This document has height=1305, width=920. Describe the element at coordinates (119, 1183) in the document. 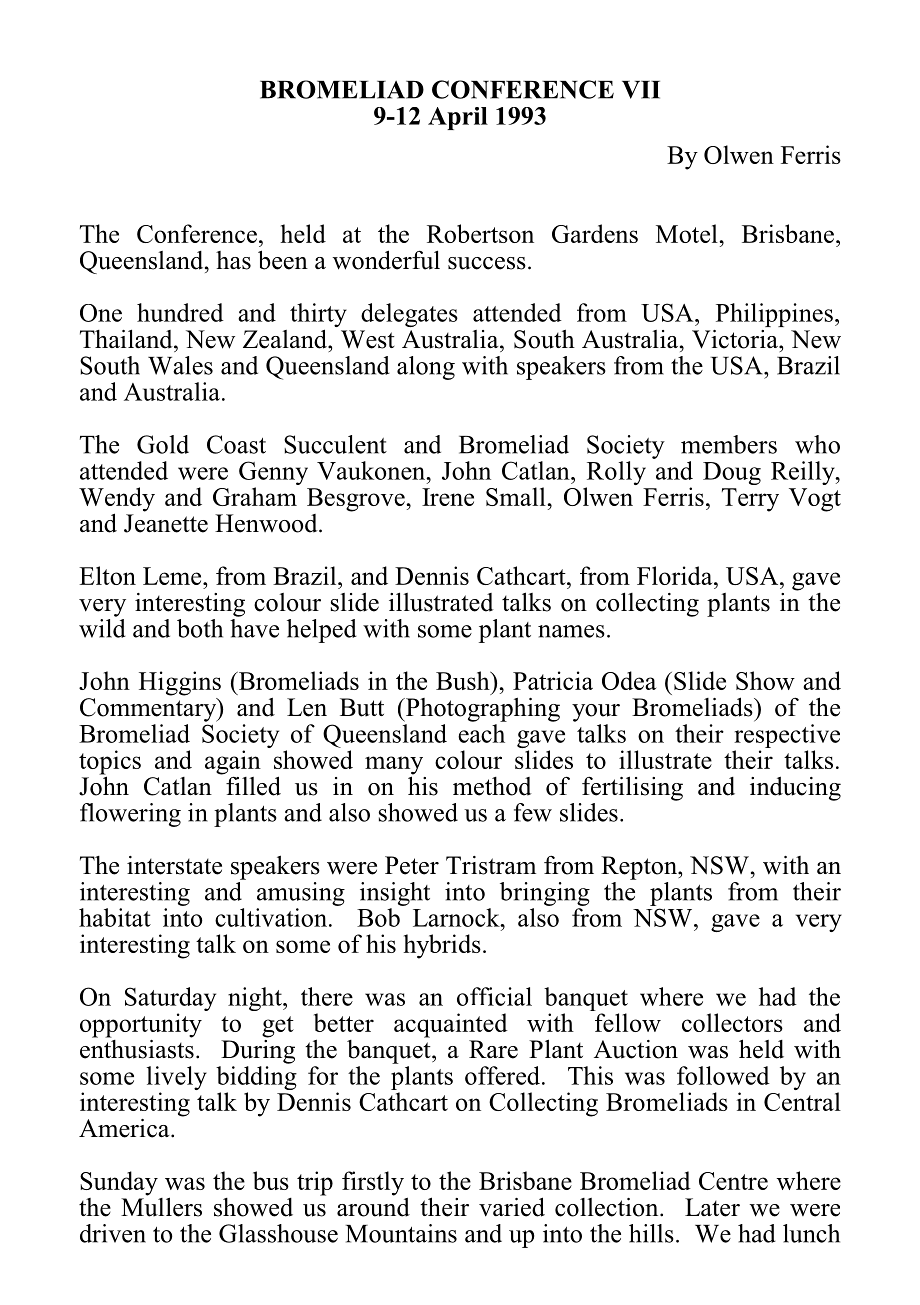

I see `Sunday` at that location.
